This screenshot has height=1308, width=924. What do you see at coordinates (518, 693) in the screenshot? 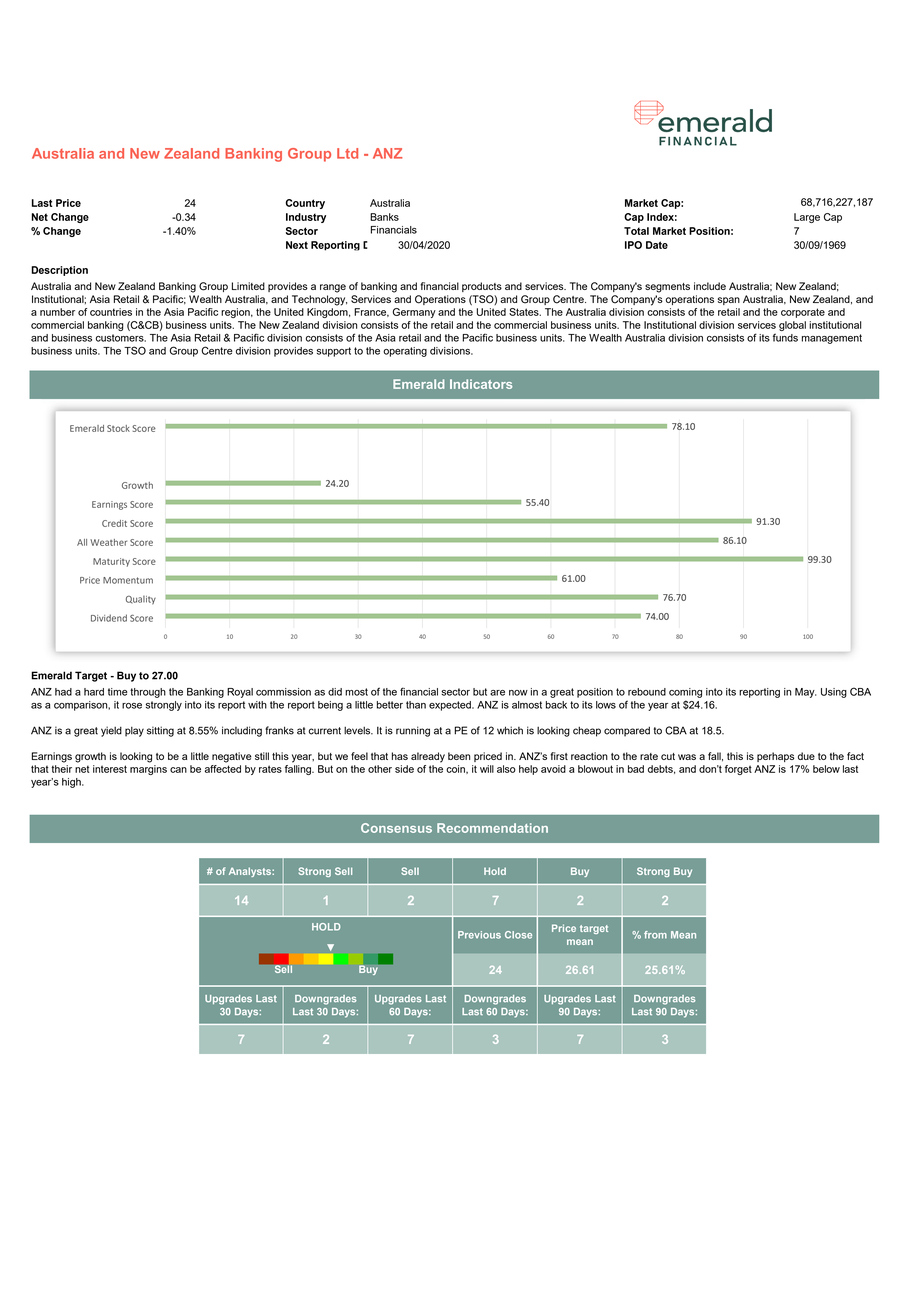
I see `now` at bounding box center [518, 693].
